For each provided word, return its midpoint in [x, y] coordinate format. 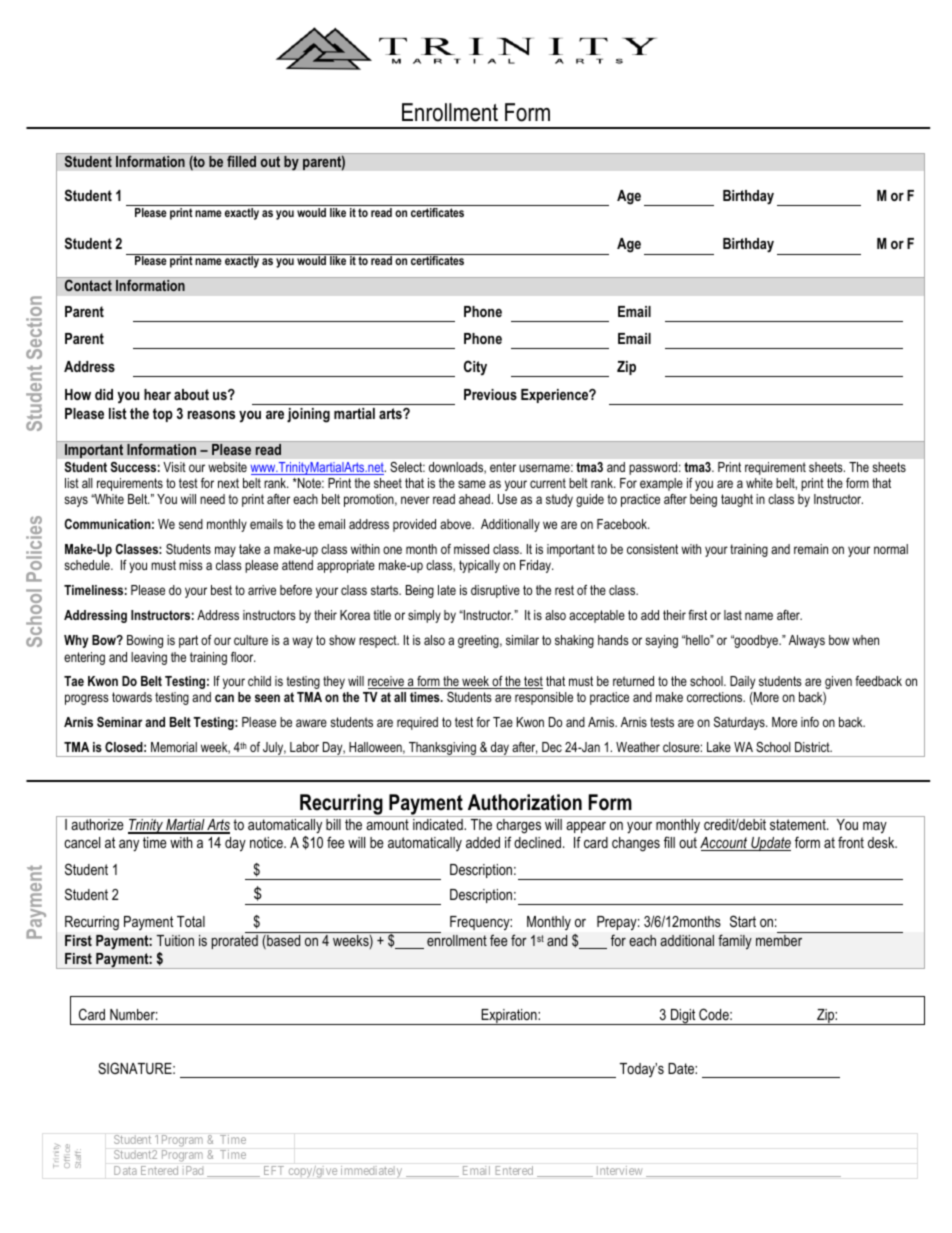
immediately [371, 1171]
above [457, 524]
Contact [88, 285]
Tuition [175, 940]
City [475, 368]
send [191, 524]
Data [125, 1170]
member [779, 940]
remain [811, 549]
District [813, 747]
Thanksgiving [442, 749]
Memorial [174, 747]
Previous [490, 394]
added [483, 842]
